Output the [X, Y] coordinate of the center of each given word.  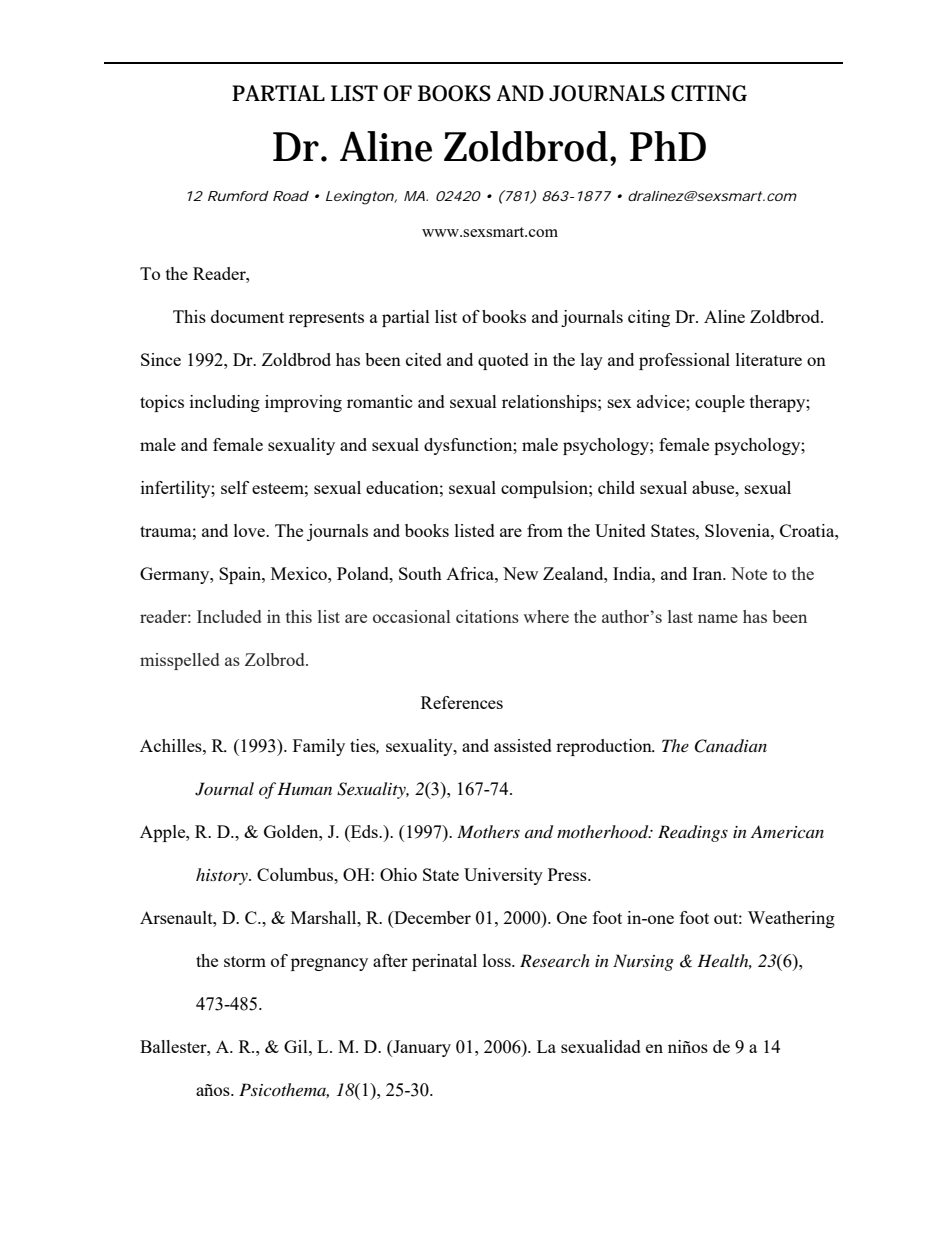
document [247, 316]
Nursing [643, 962]
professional [684, 361]
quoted [503, 361]
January [421, 1048]
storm [245, 961]
